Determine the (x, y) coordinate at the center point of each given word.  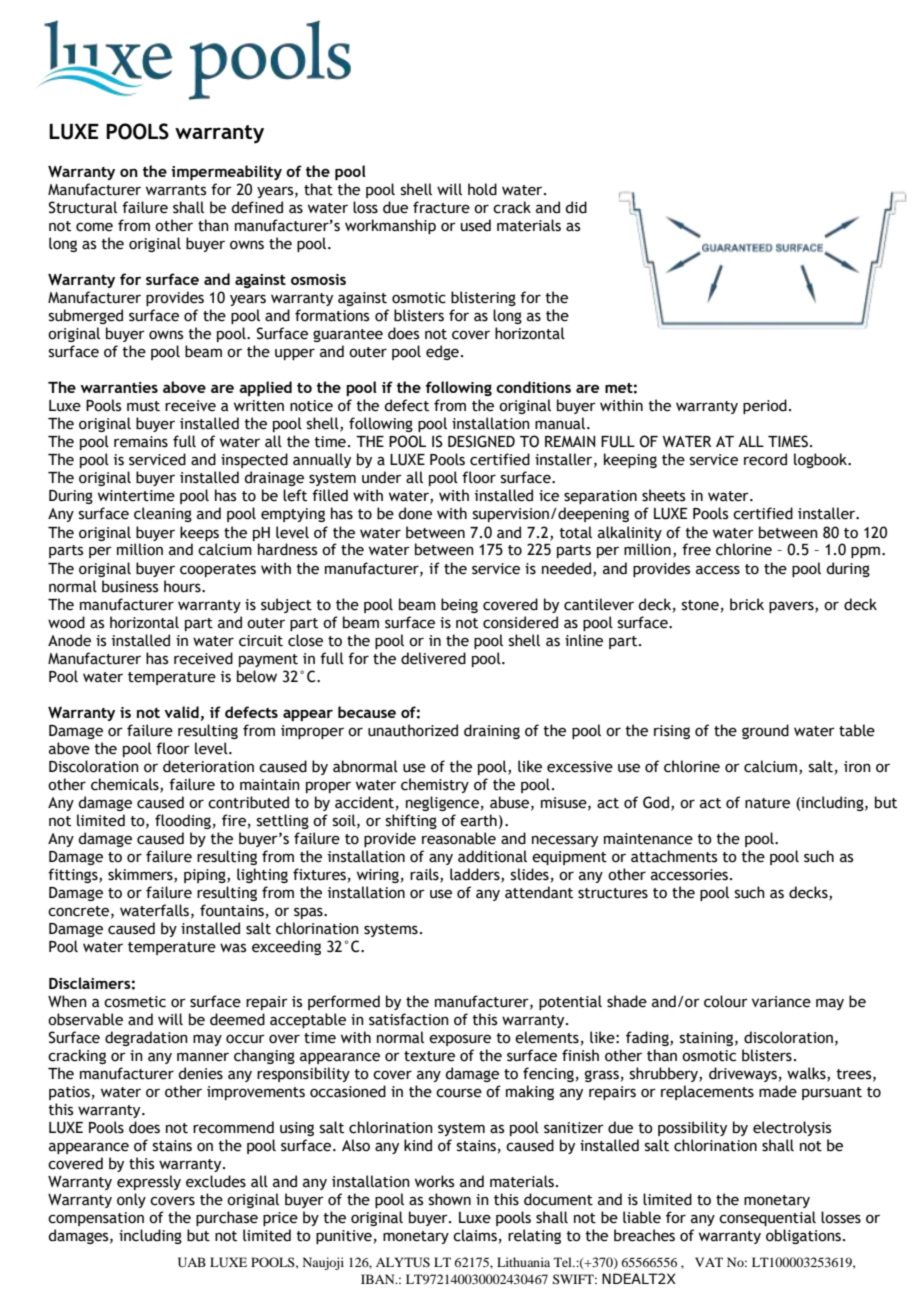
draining (492, 731)
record (765, 459)
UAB (192, 1262)
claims (475, 1235)
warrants (176, 190)
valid (181, 712)
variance (781, 1002)
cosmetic (135, 1002)
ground (765, 731)
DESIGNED (481, 441)
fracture (441, 207)
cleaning (163, 514)
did (576, 207)
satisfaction (409, 1019)
